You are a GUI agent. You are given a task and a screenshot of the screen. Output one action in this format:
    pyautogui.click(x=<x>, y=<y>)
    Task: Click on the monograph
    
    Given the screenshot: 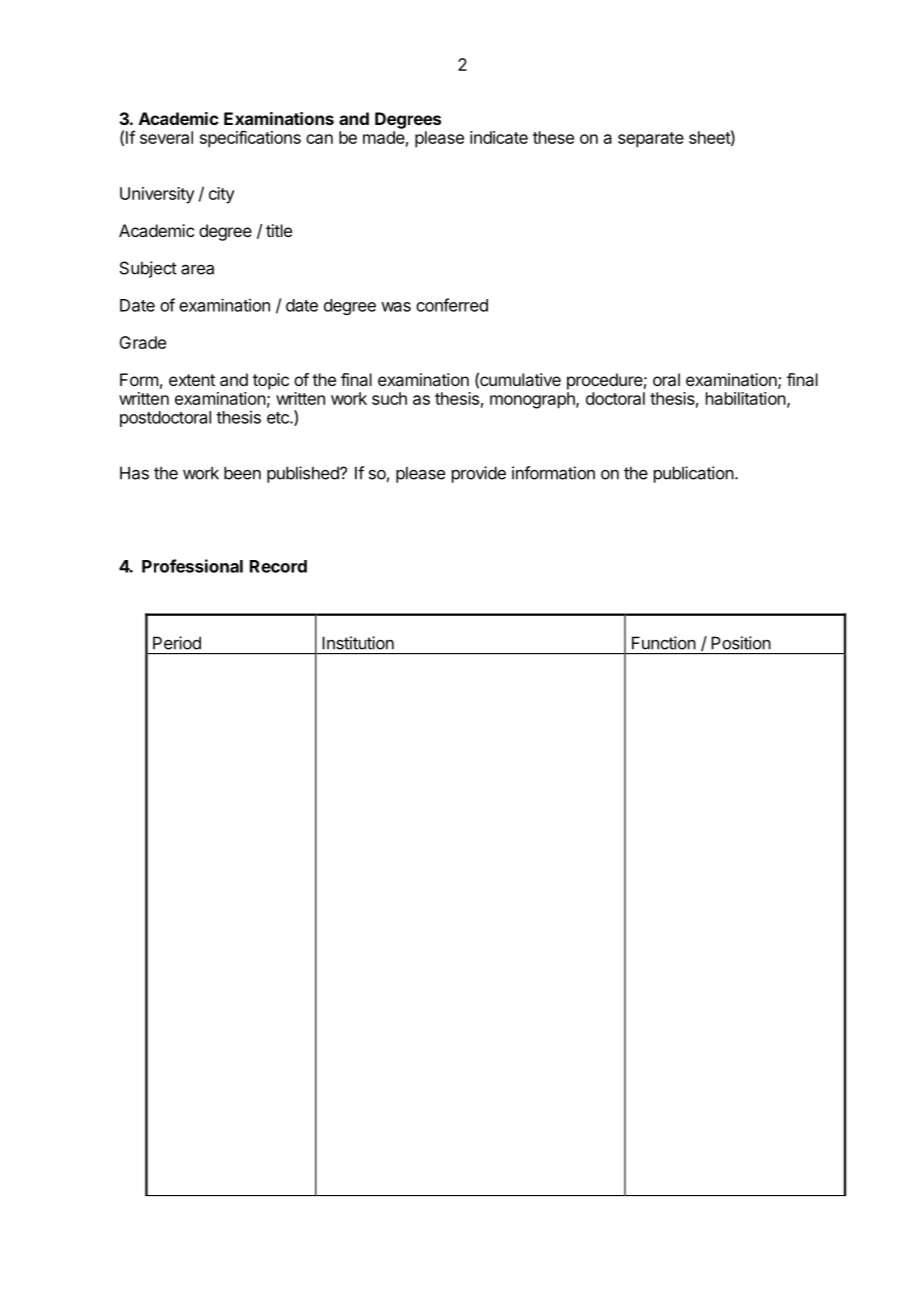 What is the action you would take?
    pyautogui.click(x=533, y=400)
